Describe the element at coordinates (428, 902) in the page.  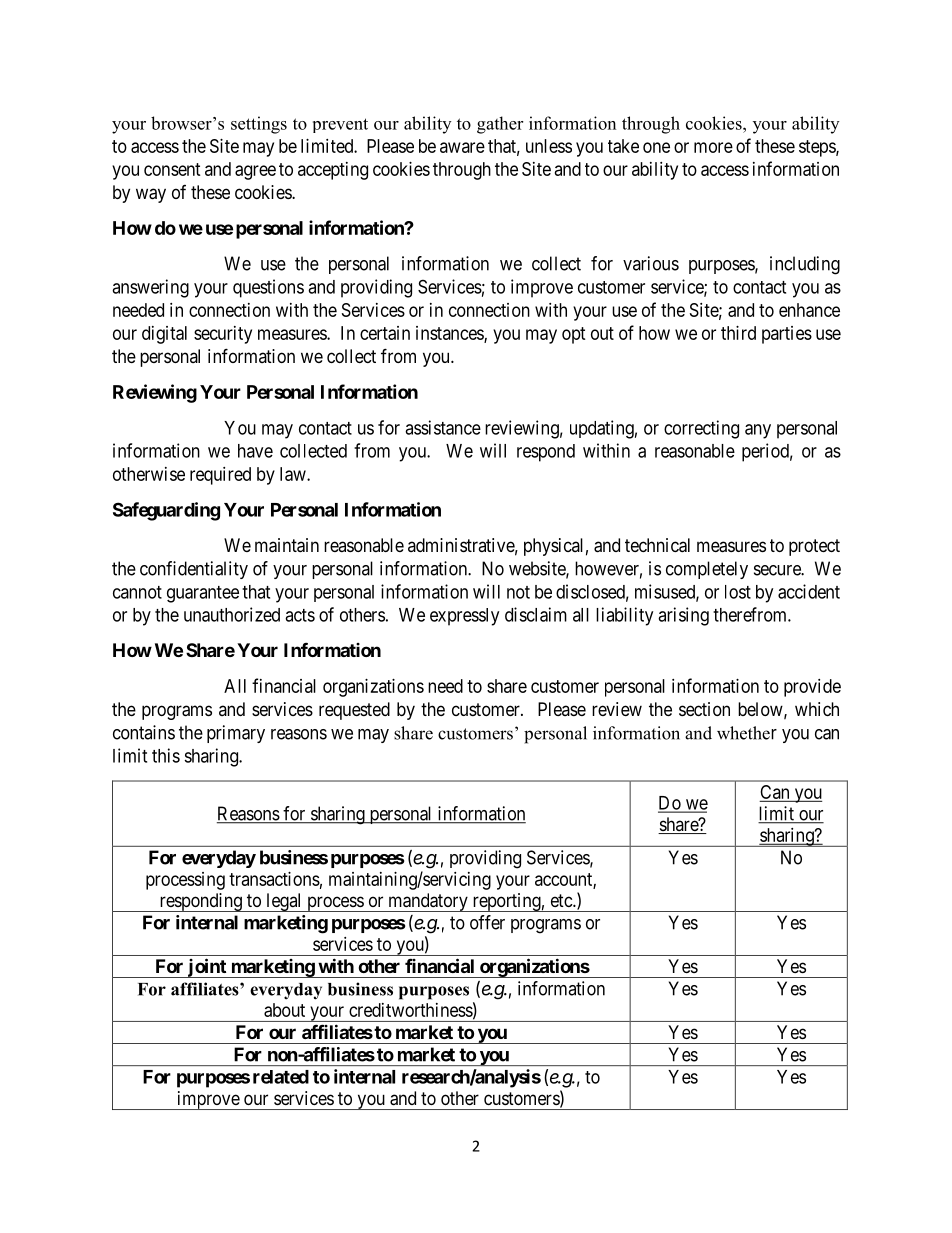
I see `mandatory` at that location.
